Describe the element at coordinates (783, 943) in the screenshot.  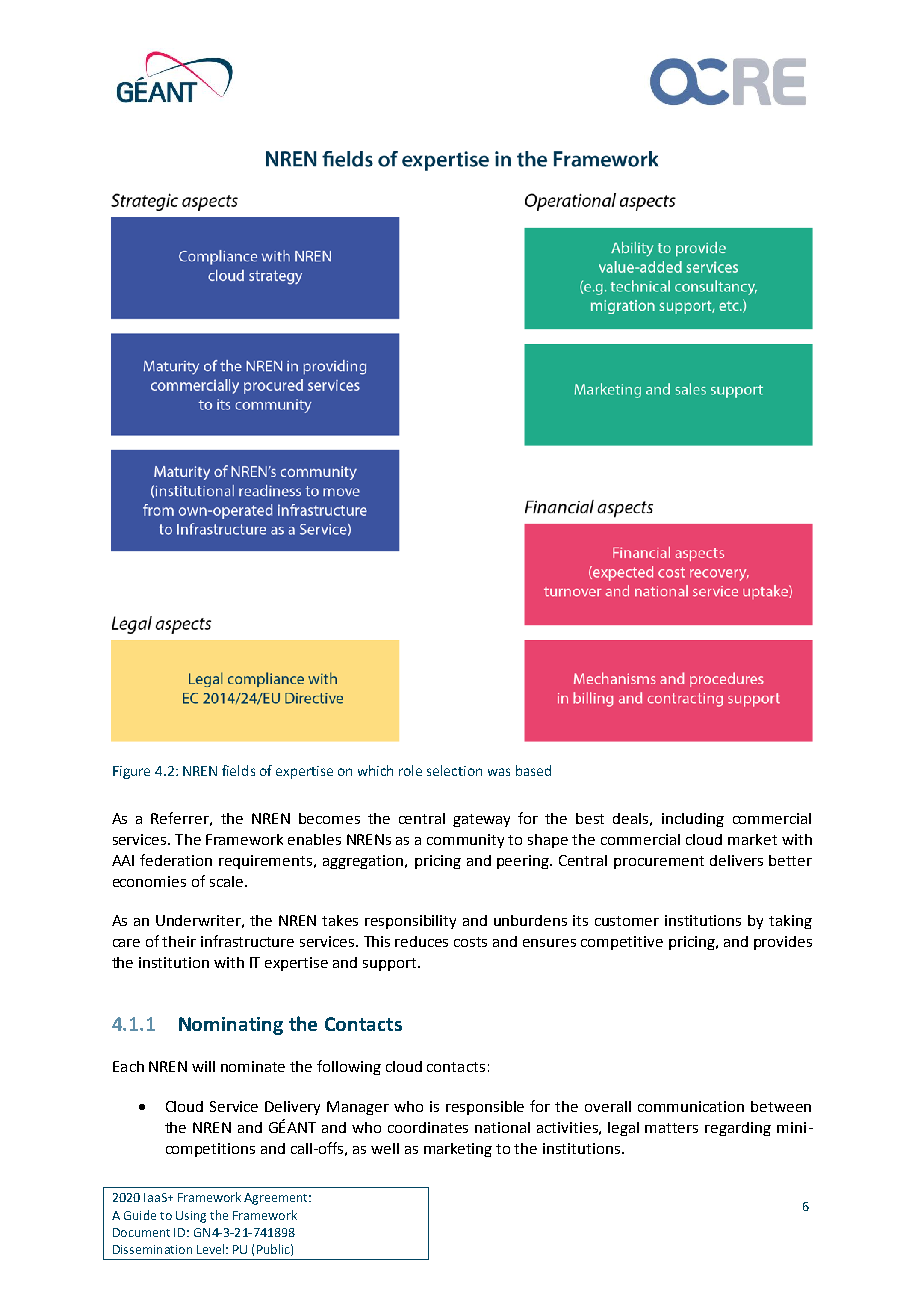
I see `provides` at that location.
